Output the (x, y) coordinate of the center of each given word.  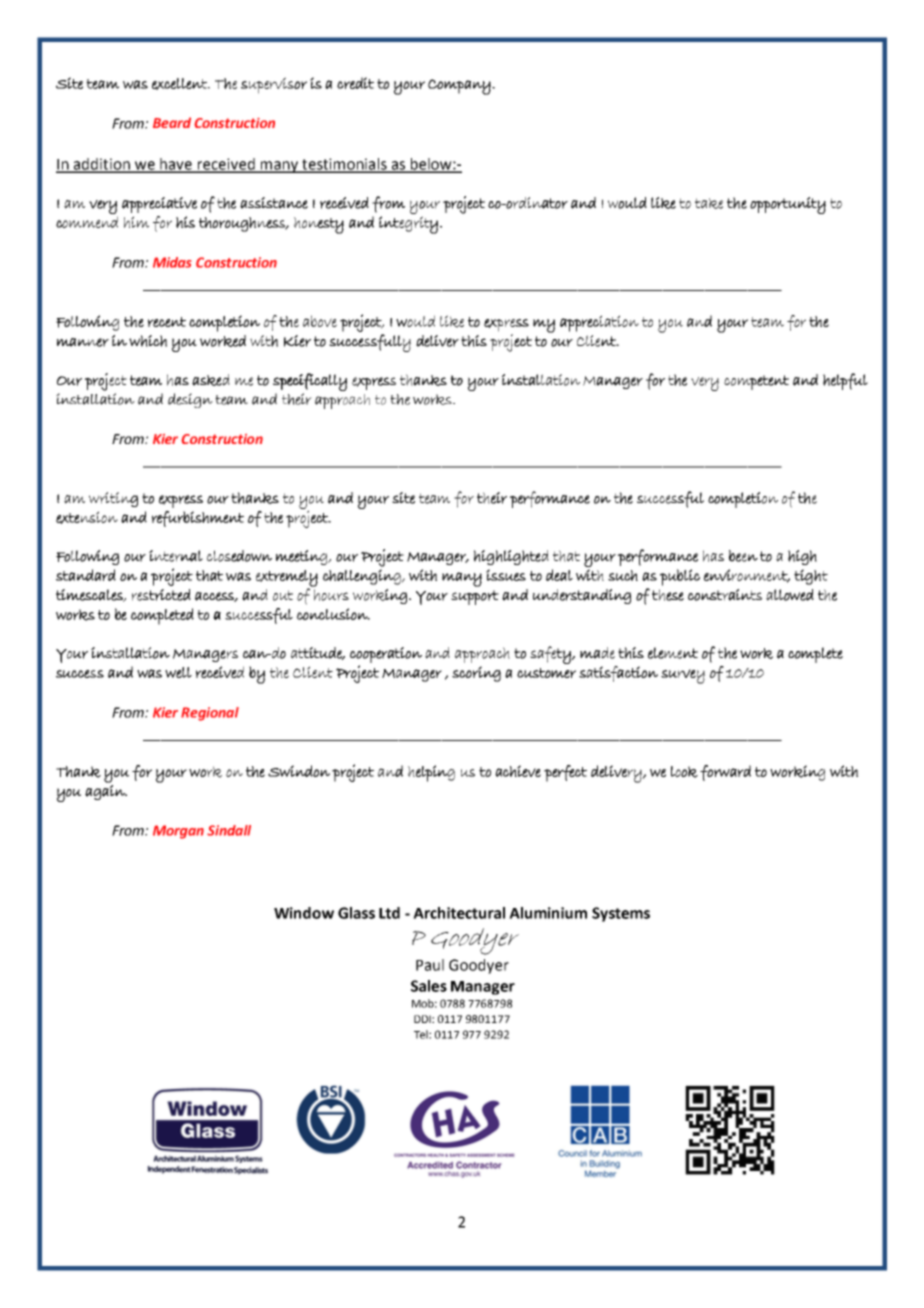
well (178, 672)
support (475, 597)
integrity (408, 225)
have (176, 165)
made (597, 653)
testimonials (344, 165)
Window (304, 913)
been (743, 556)
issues (506, 575)
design (190, 400)
